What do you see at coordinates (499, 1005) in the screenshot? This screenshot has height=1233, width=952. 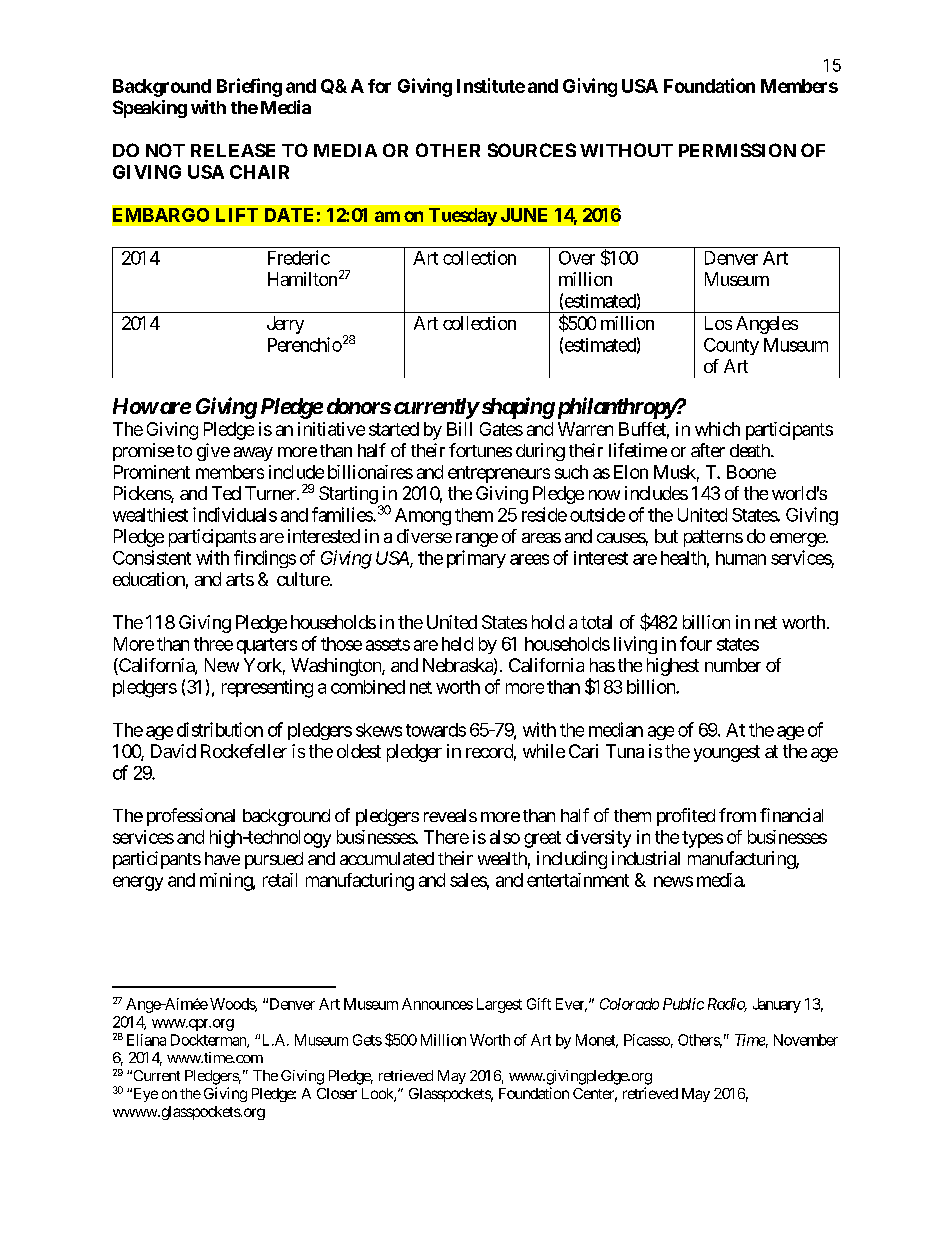 I see `Largest` at bounding box center [499, 1005].
